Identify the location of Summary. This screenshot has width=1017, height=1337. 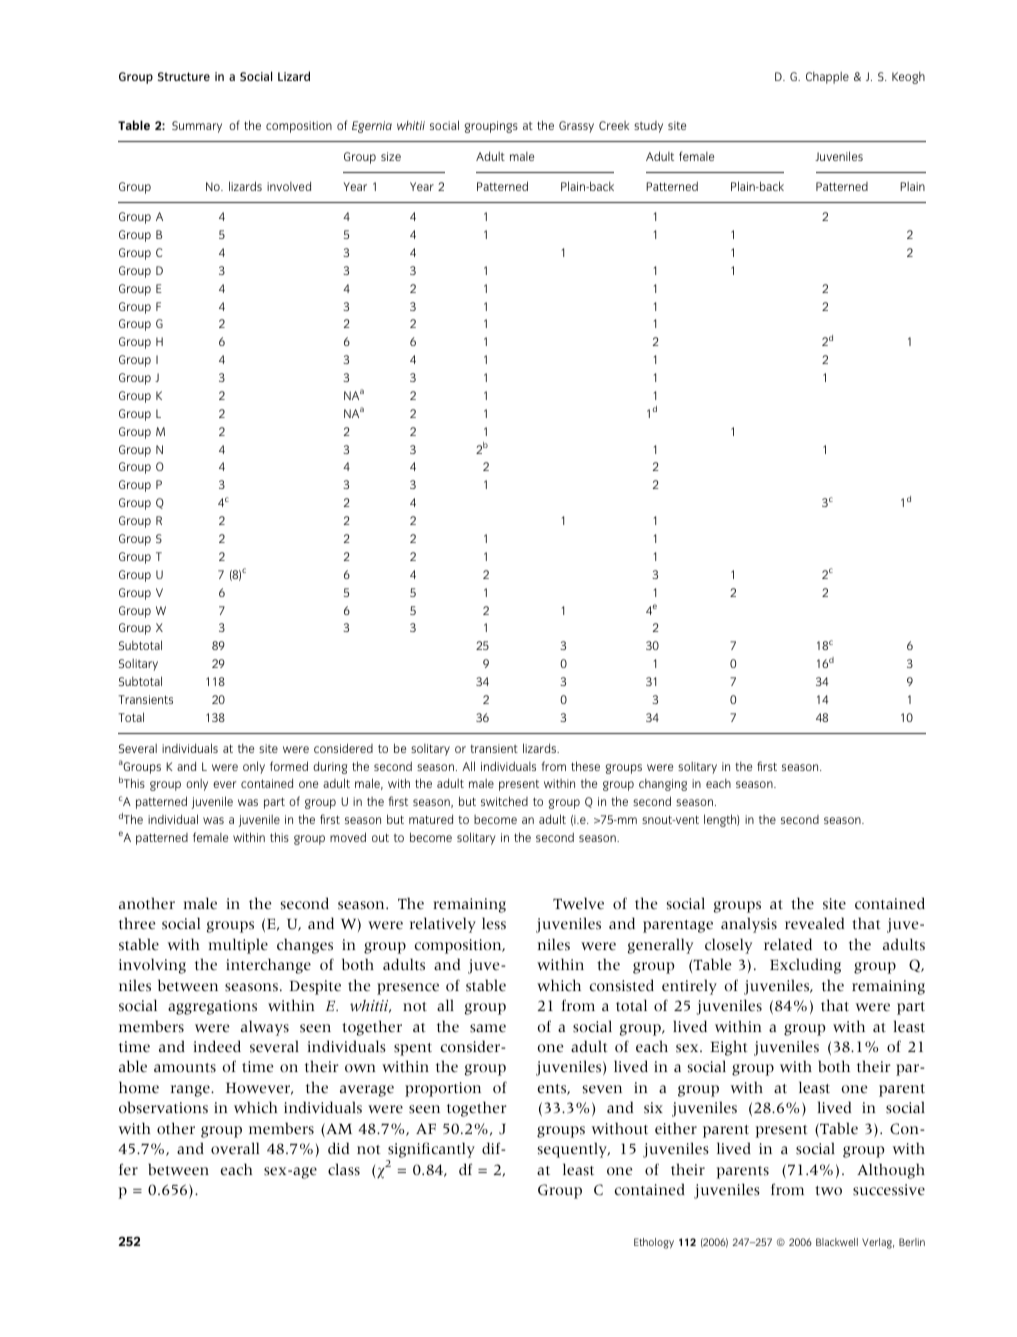
(197, 127).
